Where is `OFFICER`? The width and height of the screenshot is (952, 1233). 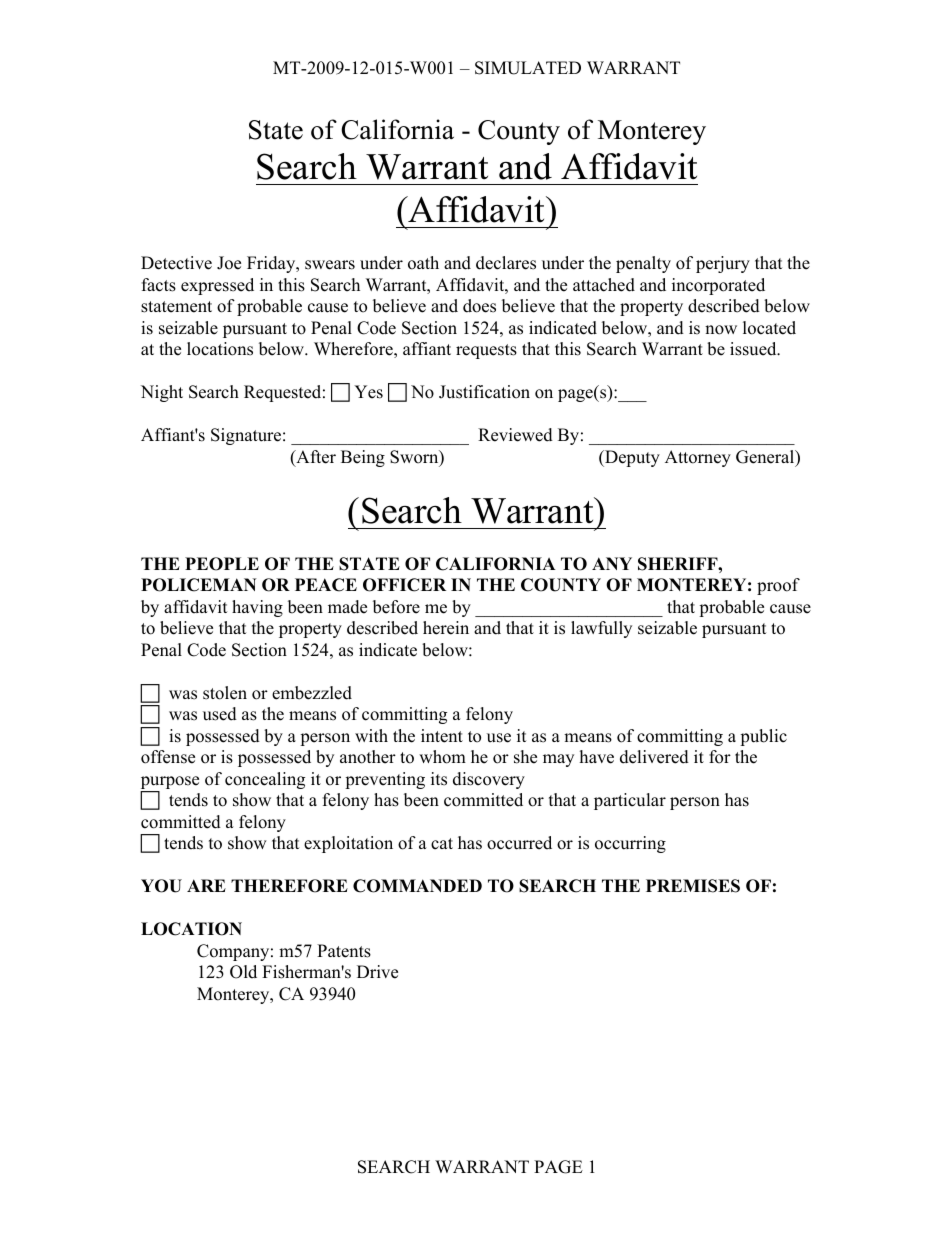 OFFICER is located at coordinates (404, 585).
